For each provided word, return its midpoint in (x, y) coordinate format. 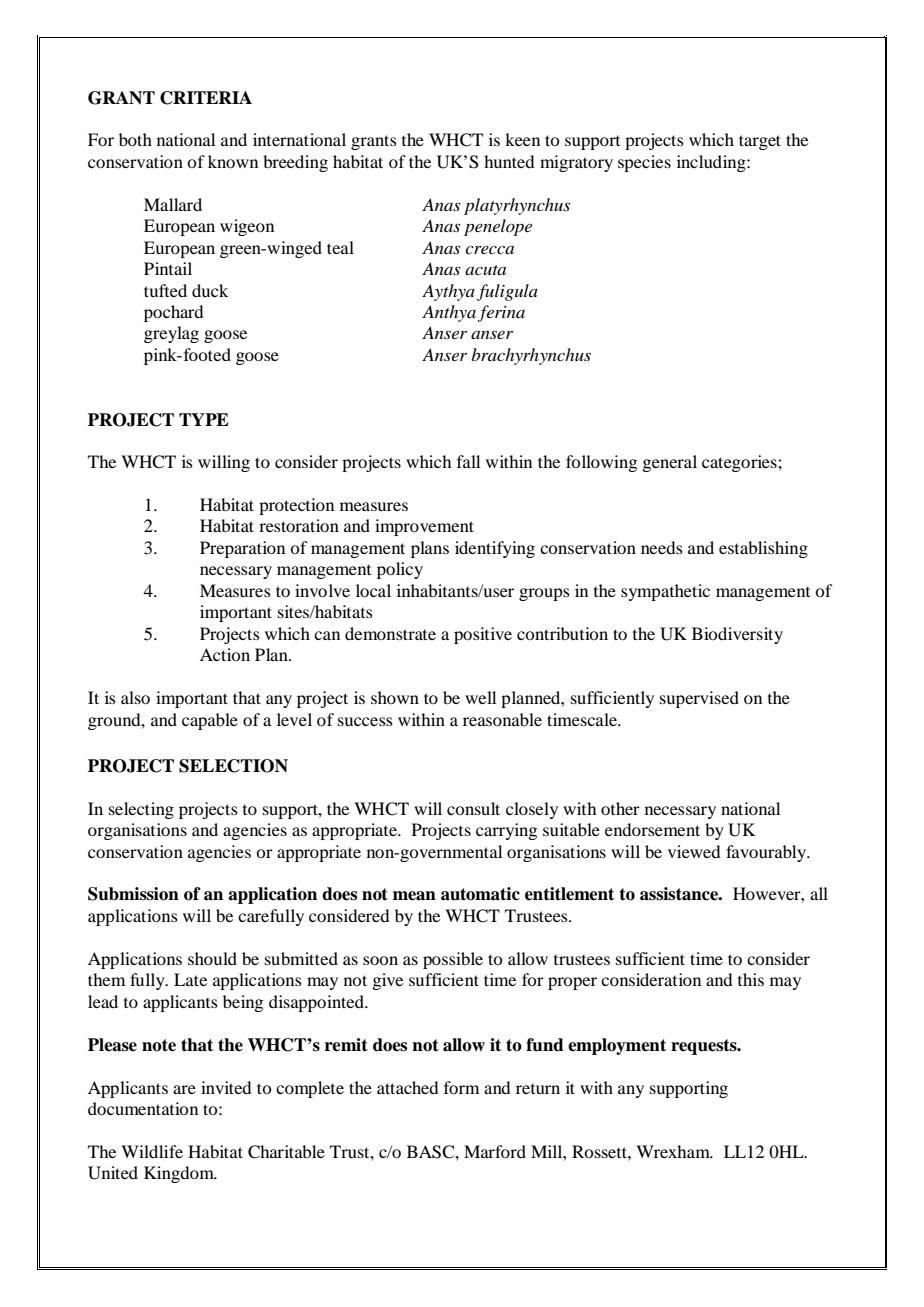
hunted (509, 161)
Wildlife (152, 1151)
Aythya (448, 292)
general (669, 463)
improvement (424, 527)
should (212, 958)
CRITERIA (206, 98)
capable (210, 721)
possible (453, 960)
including (712, 163)
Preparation (242, 549)
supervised (699, 699)
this (751, 979)
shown (395, 697)
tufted (165, 290)
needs (662, 547)
